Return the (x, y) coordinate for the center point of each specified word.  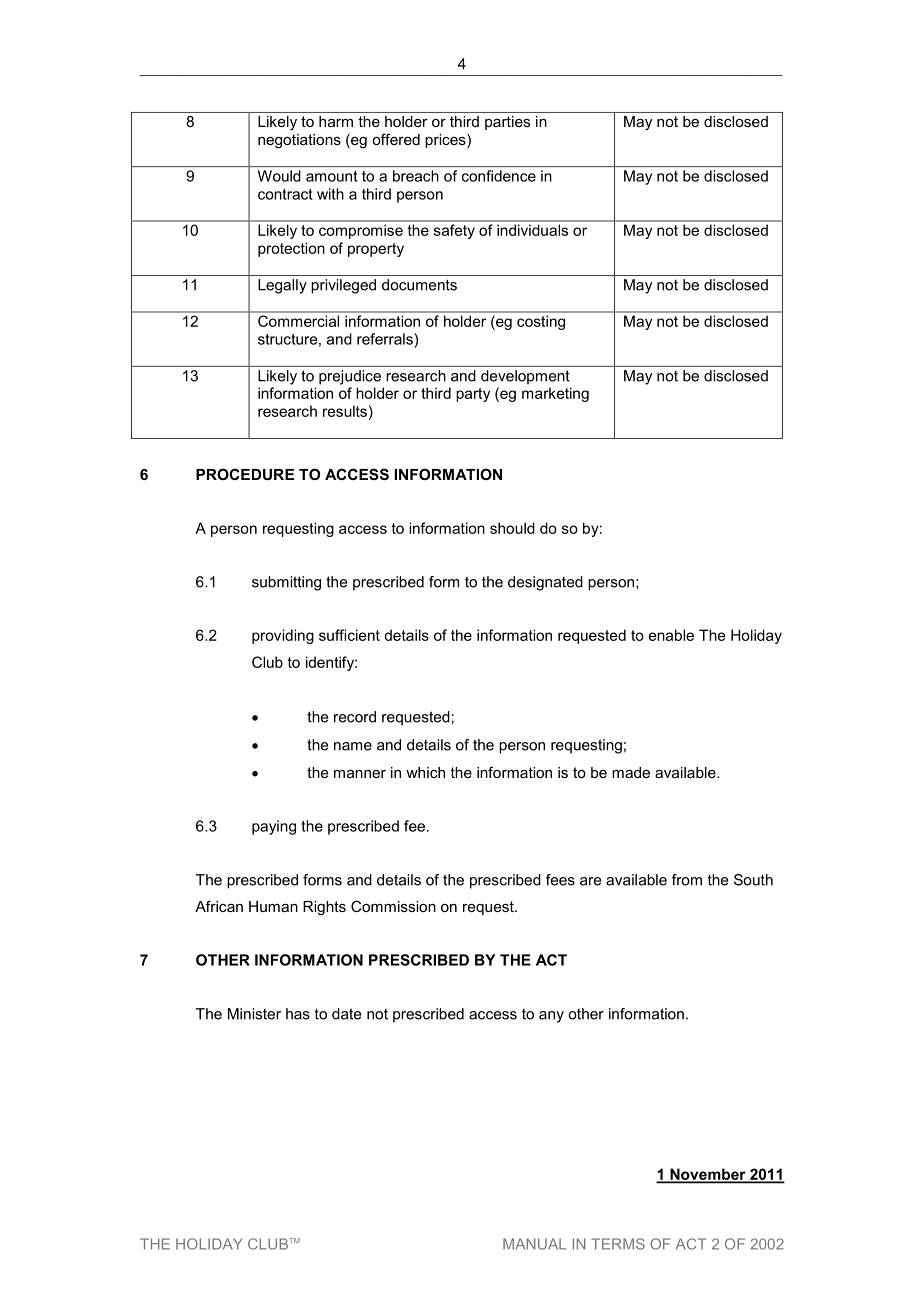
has (298, 1014)
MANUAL (534, 1244)
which (425, 772)
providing (283, 636)
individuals (532, 230)
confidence (499, 176)
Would (279, 176)
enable (671, 635)
